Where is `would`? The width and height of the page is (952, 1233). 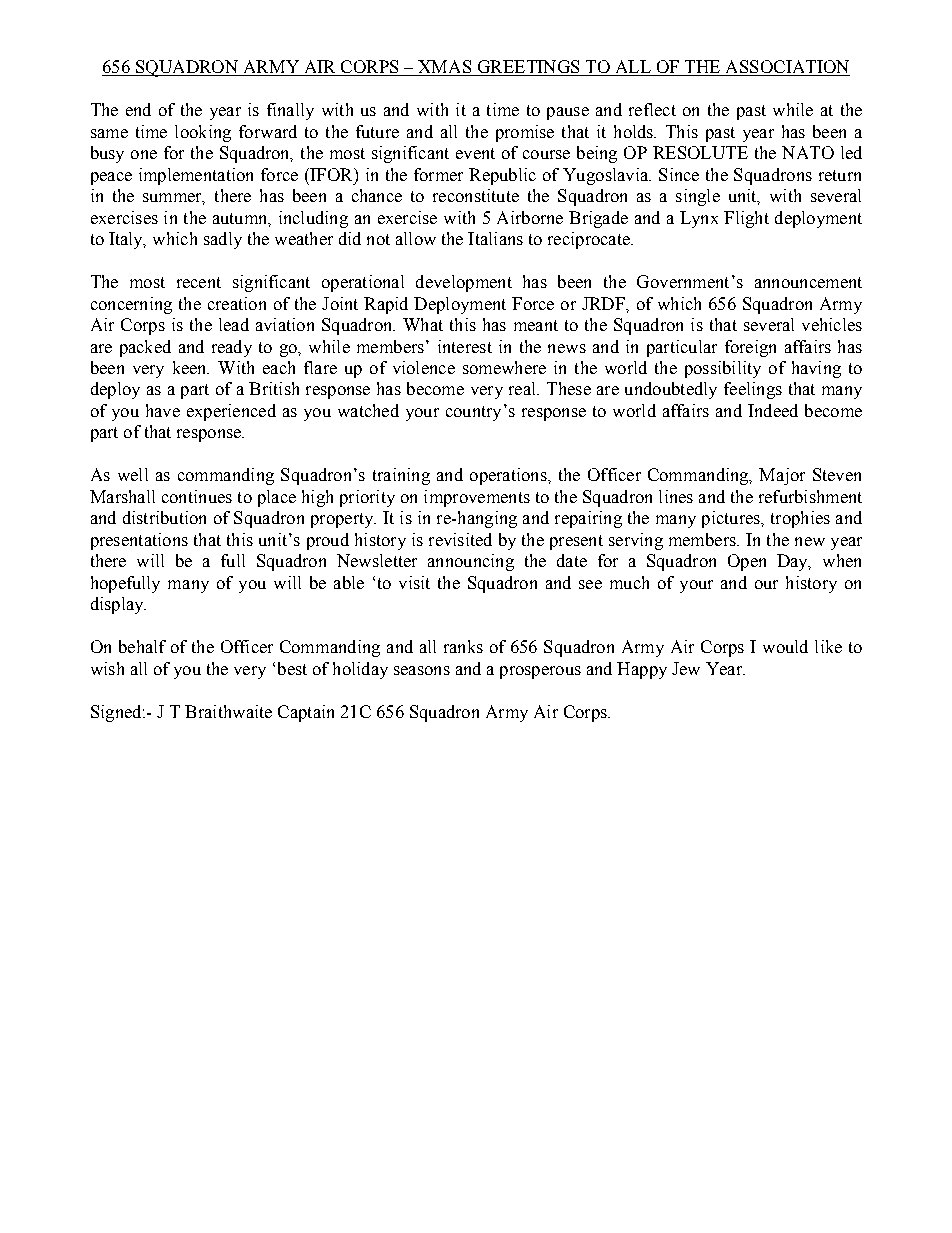
would is located at coordinates (785, 646).
